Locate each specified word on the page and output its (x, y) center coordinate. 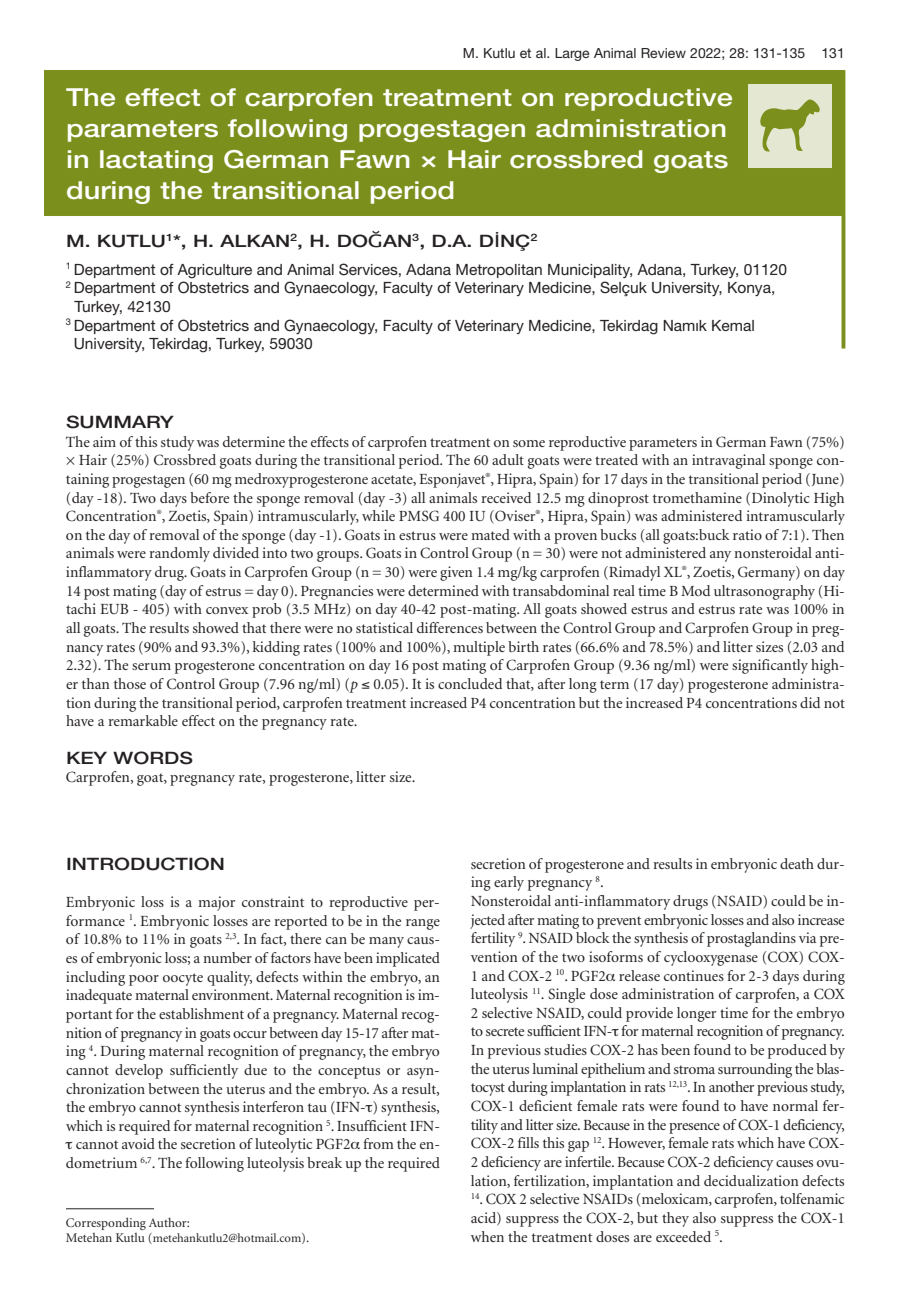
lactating (156, 161)
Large (572, 54)
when (487, 1236)
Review (663, 53)
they (675, 1219)
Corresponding (106, 1223)
